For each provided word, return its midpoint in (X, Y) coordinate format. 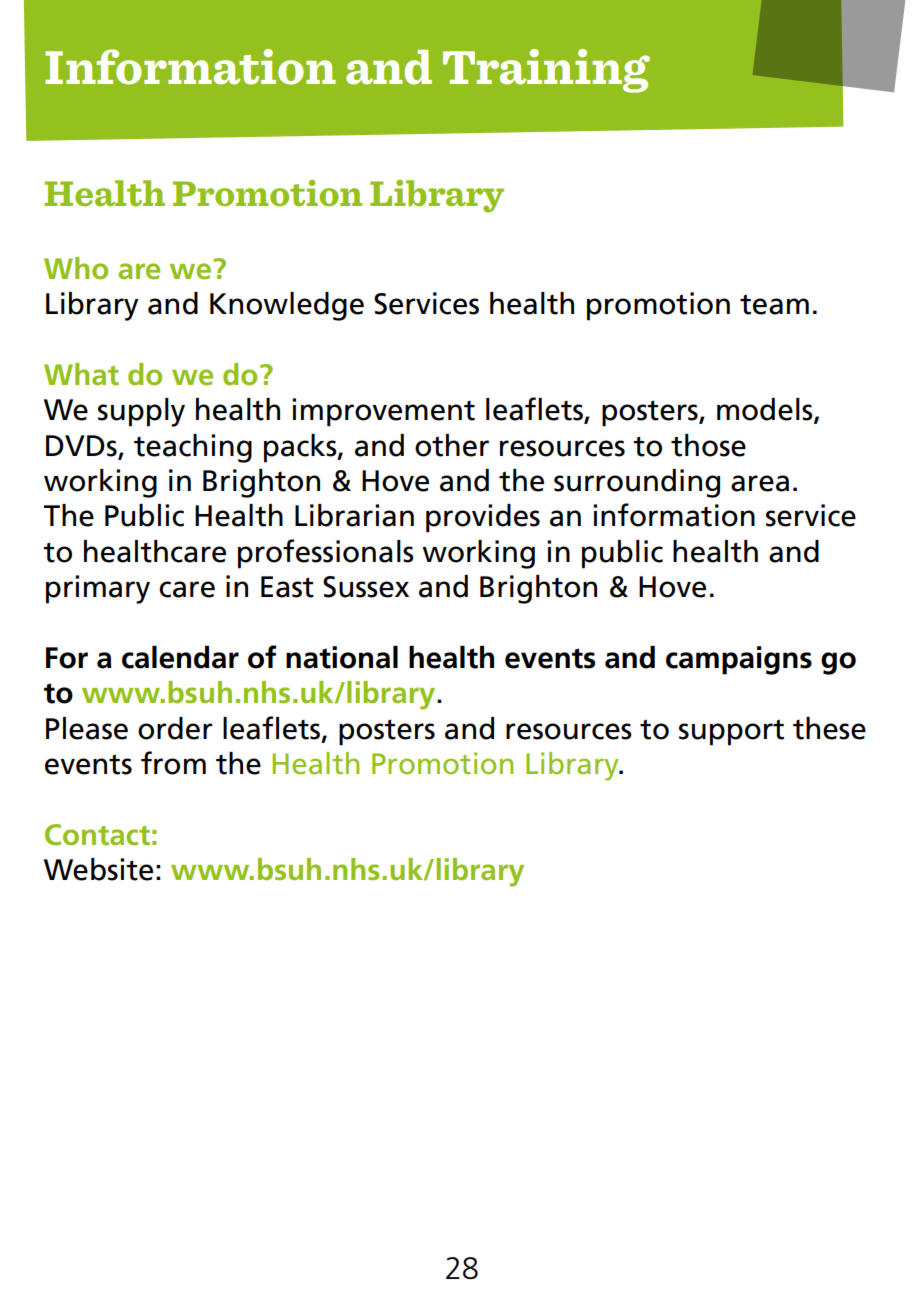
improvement (383, 412)
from (173, 763)
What (81, 374)
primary (98, 589)
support (731, 732)
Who (76, 268)
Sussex (366, 587)
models (766, 410)
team (774, 304)
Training (546, 71)
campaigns (739, 660)
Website (98, 869)
